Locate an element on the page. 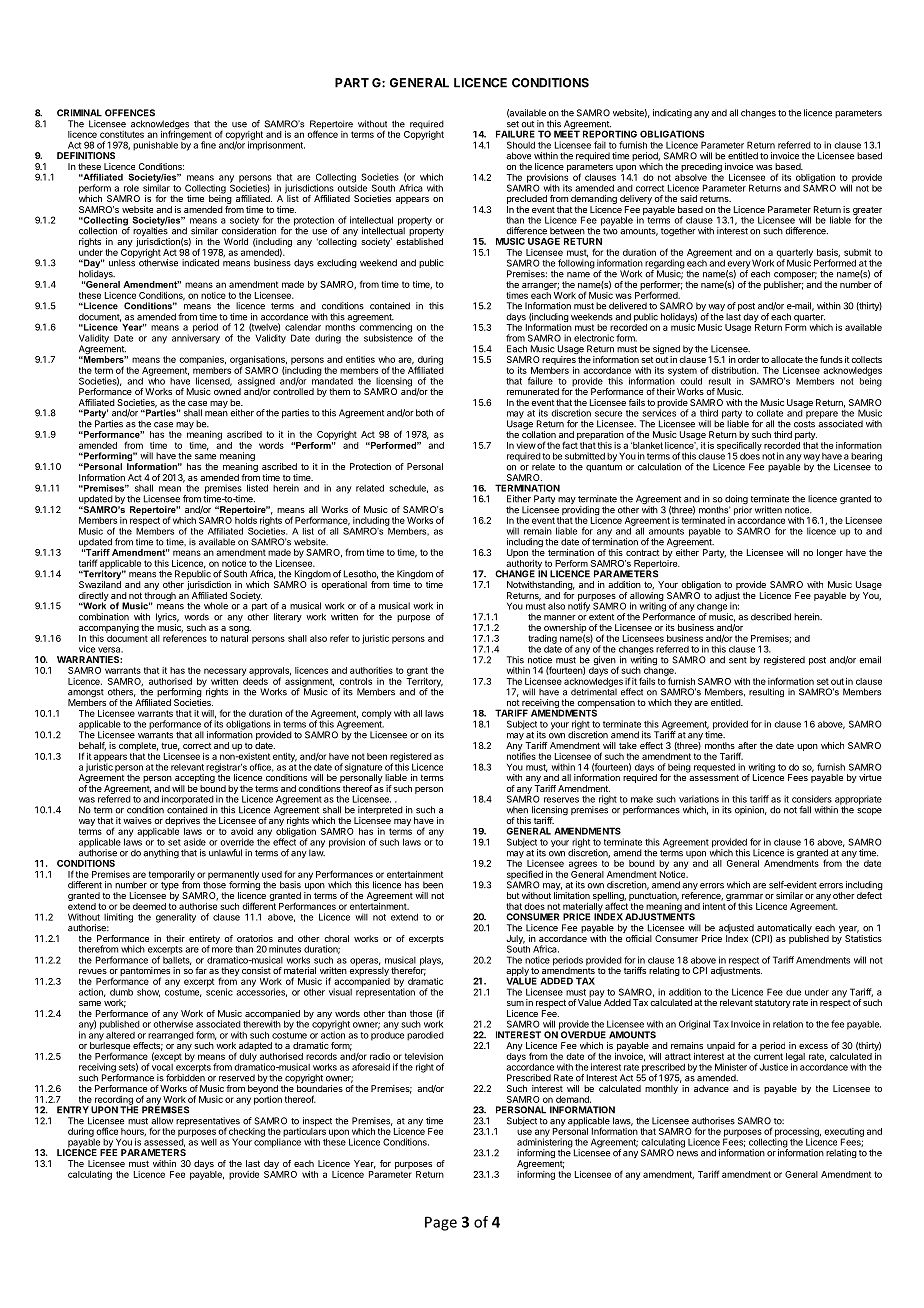 The width and height of the page is (924, 1308). absolve is located at coordinates (691, 177).
